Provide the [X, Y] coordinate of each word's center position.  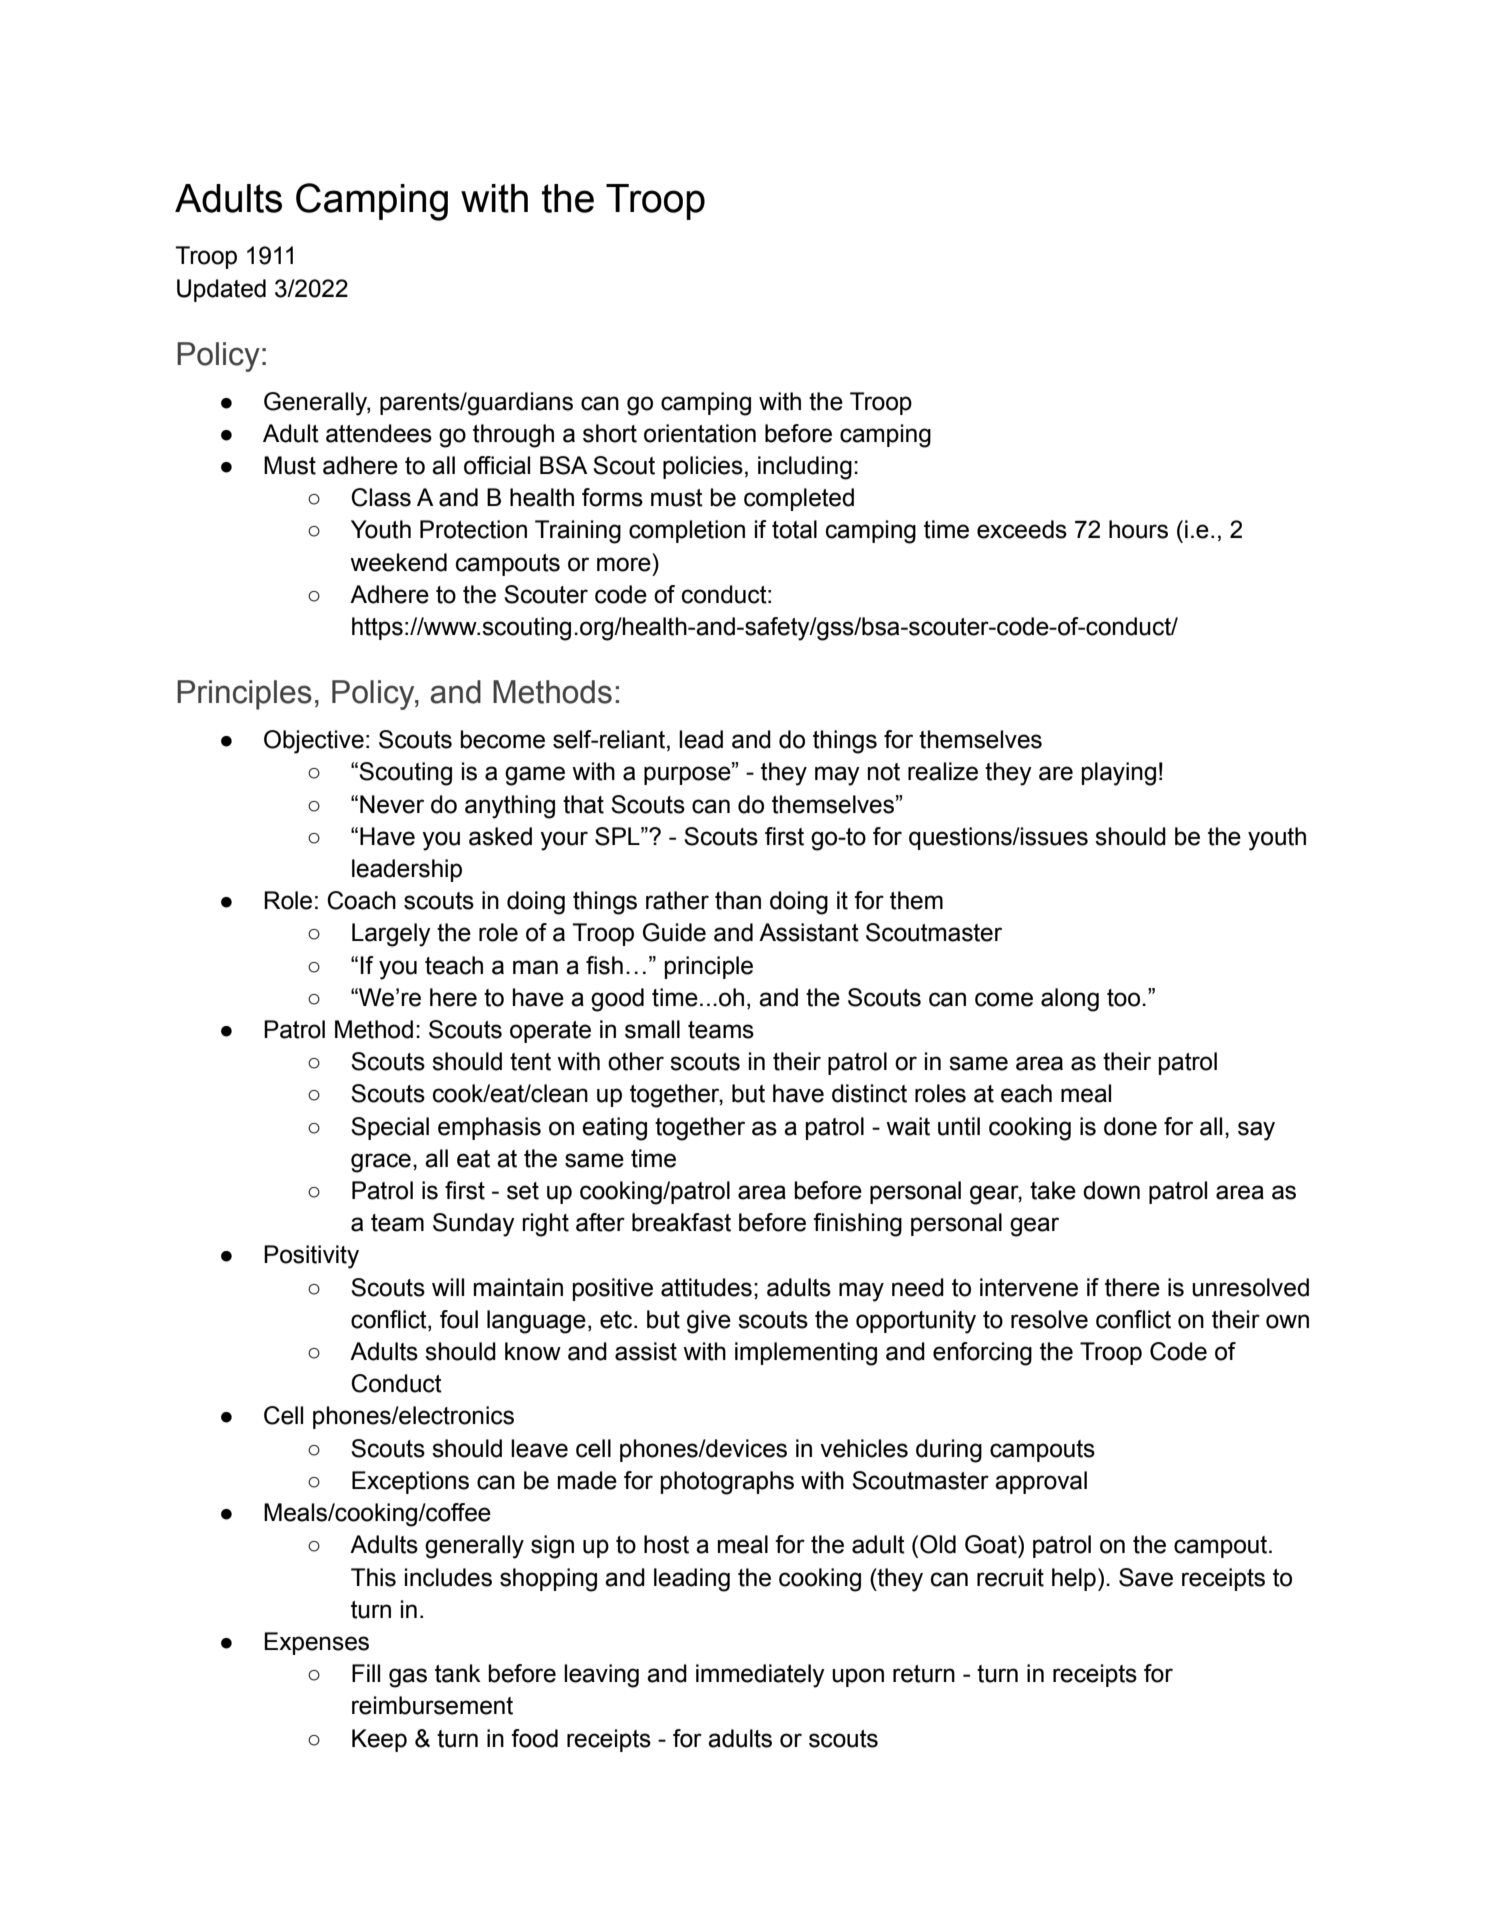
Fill [366, 1673]
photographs [727, 1483]
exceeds [1022, 529]
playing [1119, 774]
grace [381, 1163]
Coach [361, 900]
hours [1138, 529]
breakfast [681, 1222]
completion [687, 531]
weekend [398, 562]
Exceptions [410, 1482]
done [1130, 1126]
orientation [700, 433]
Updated [221, 290]
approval [1041, 1482]
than [738, 900]
